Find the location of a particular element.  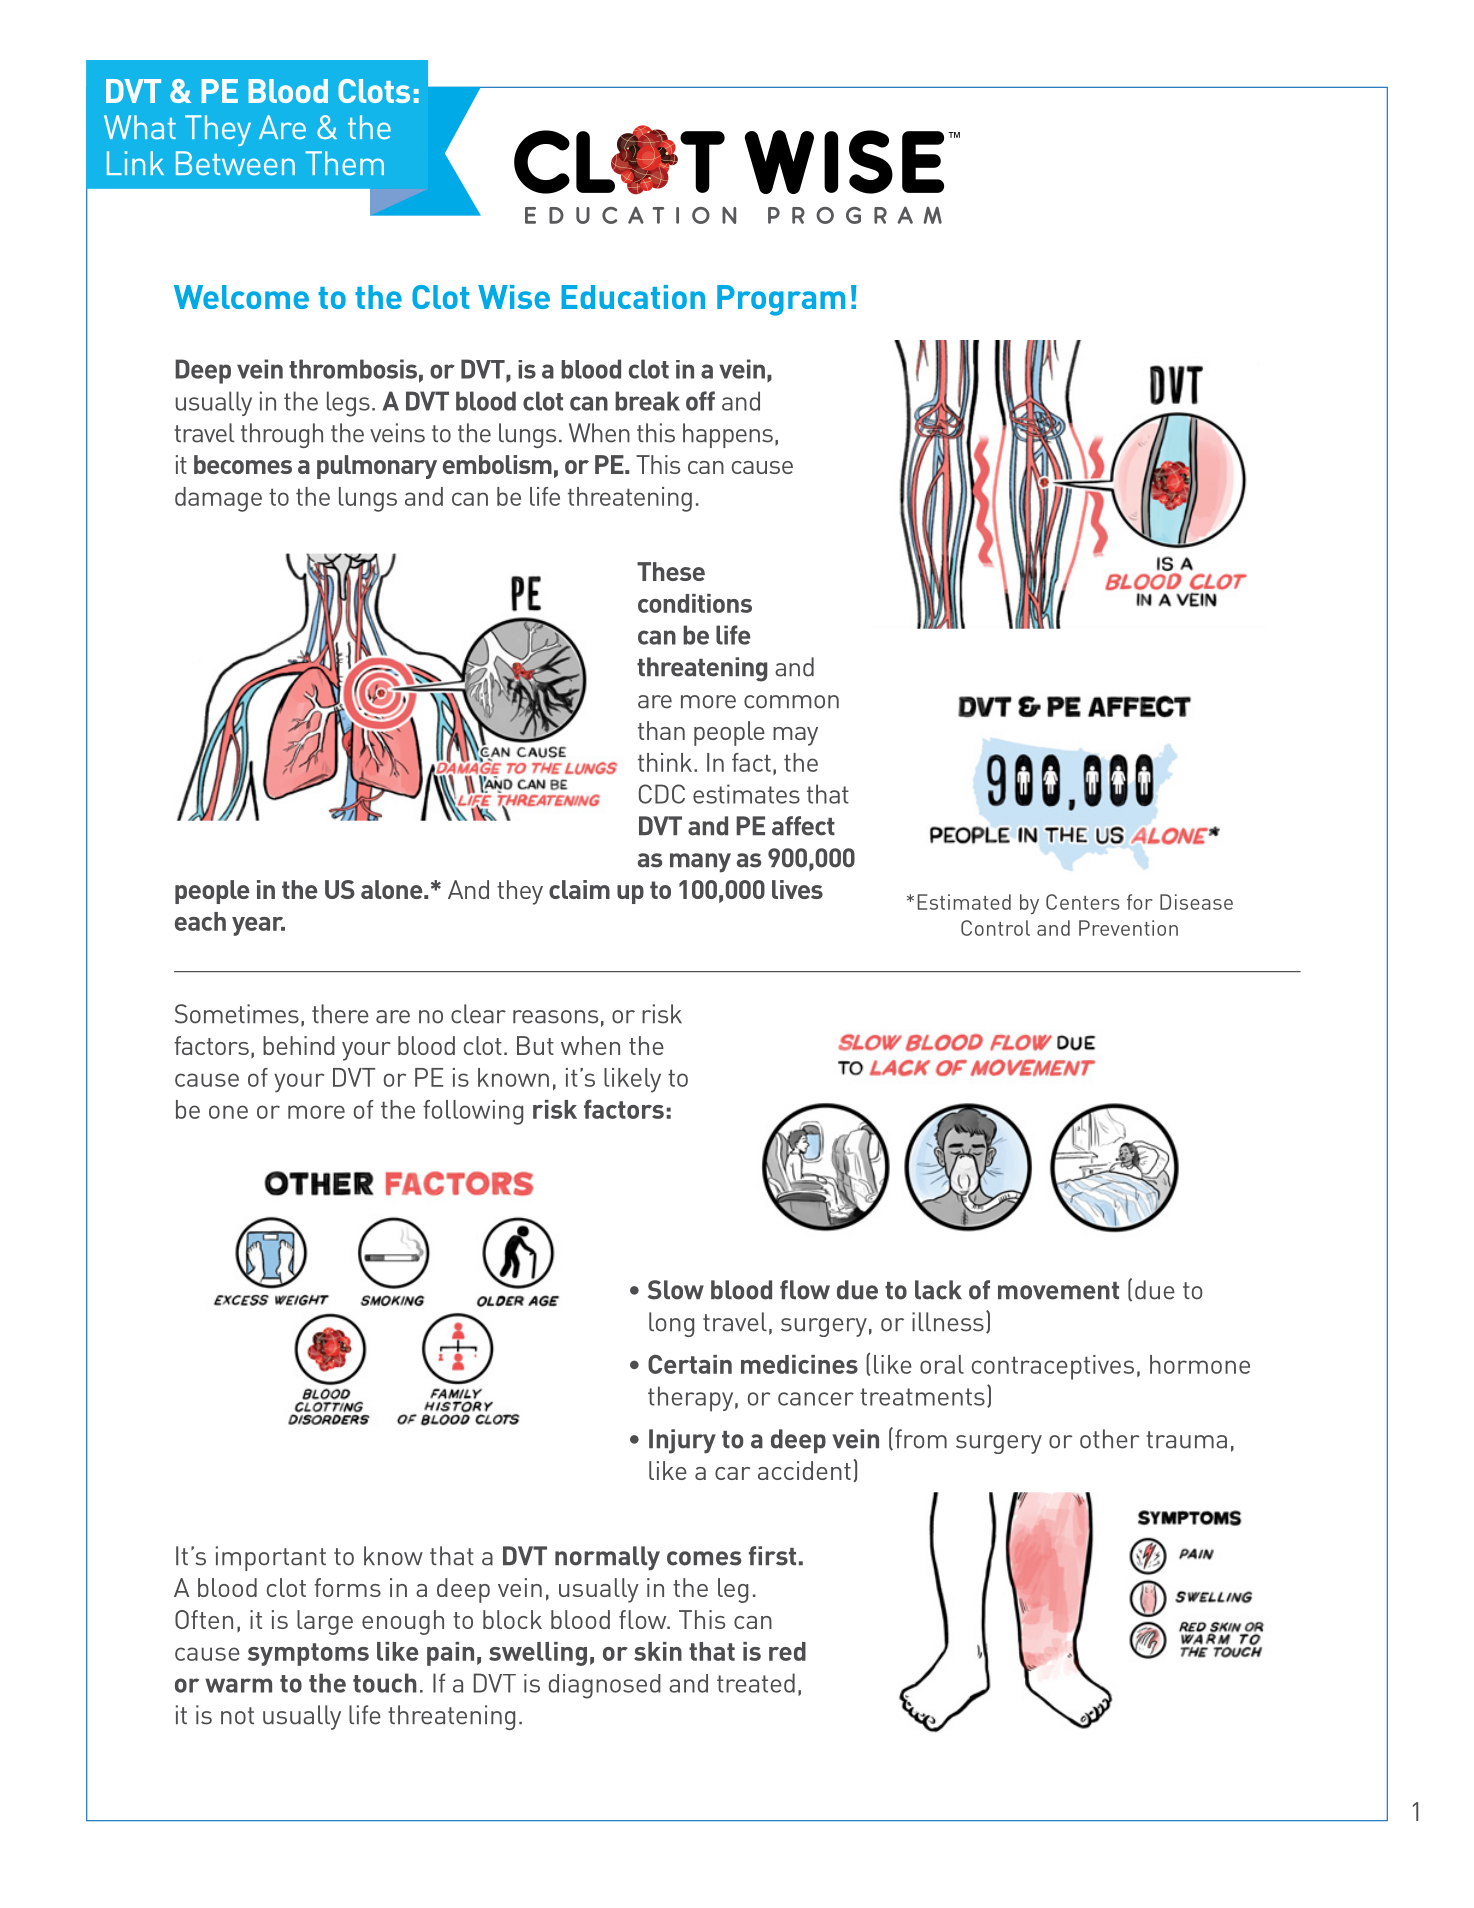

through is located at coordinates (282, 435).
